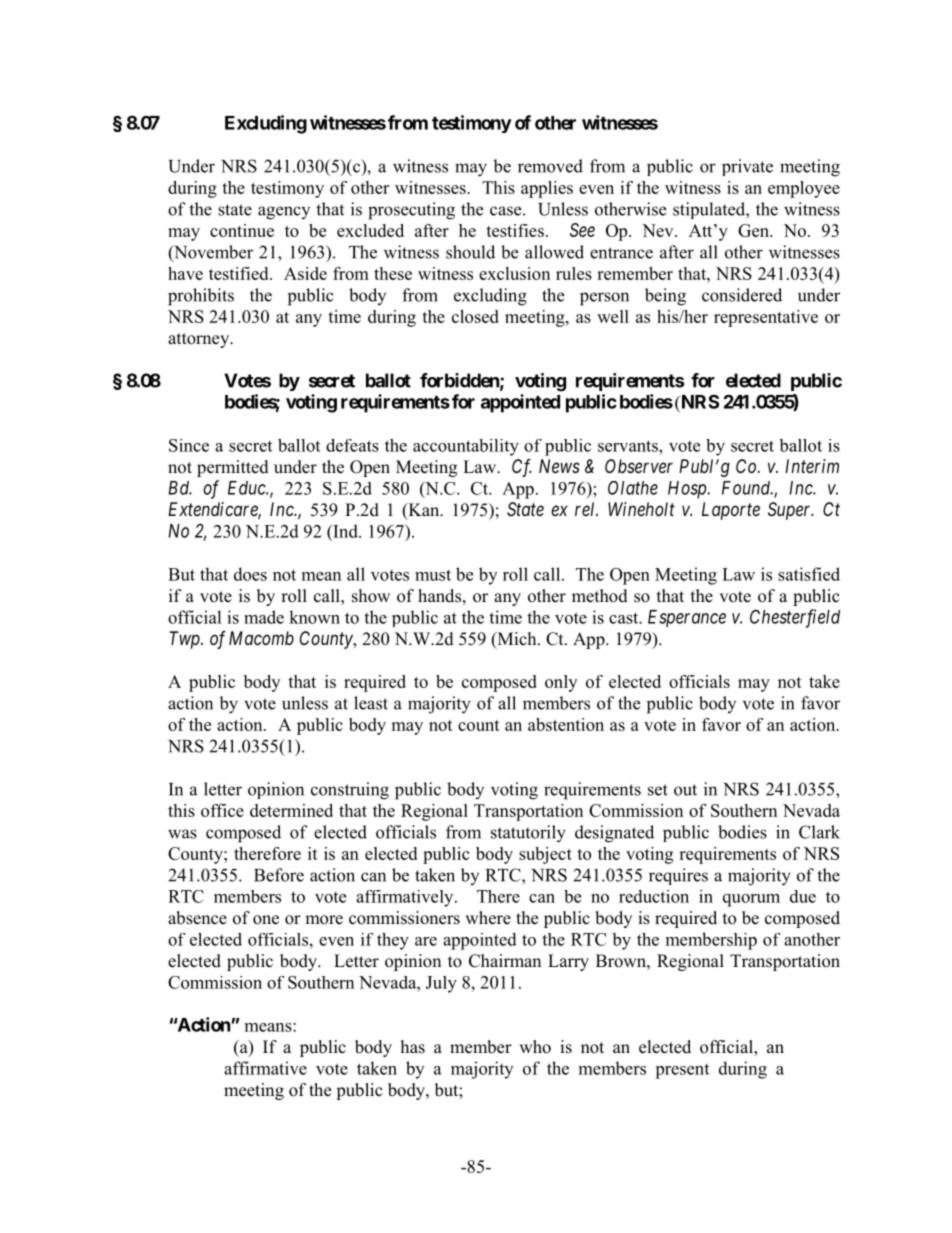  Describe the element at coordinates (658, 790) in the document. I see `set` at that location.
